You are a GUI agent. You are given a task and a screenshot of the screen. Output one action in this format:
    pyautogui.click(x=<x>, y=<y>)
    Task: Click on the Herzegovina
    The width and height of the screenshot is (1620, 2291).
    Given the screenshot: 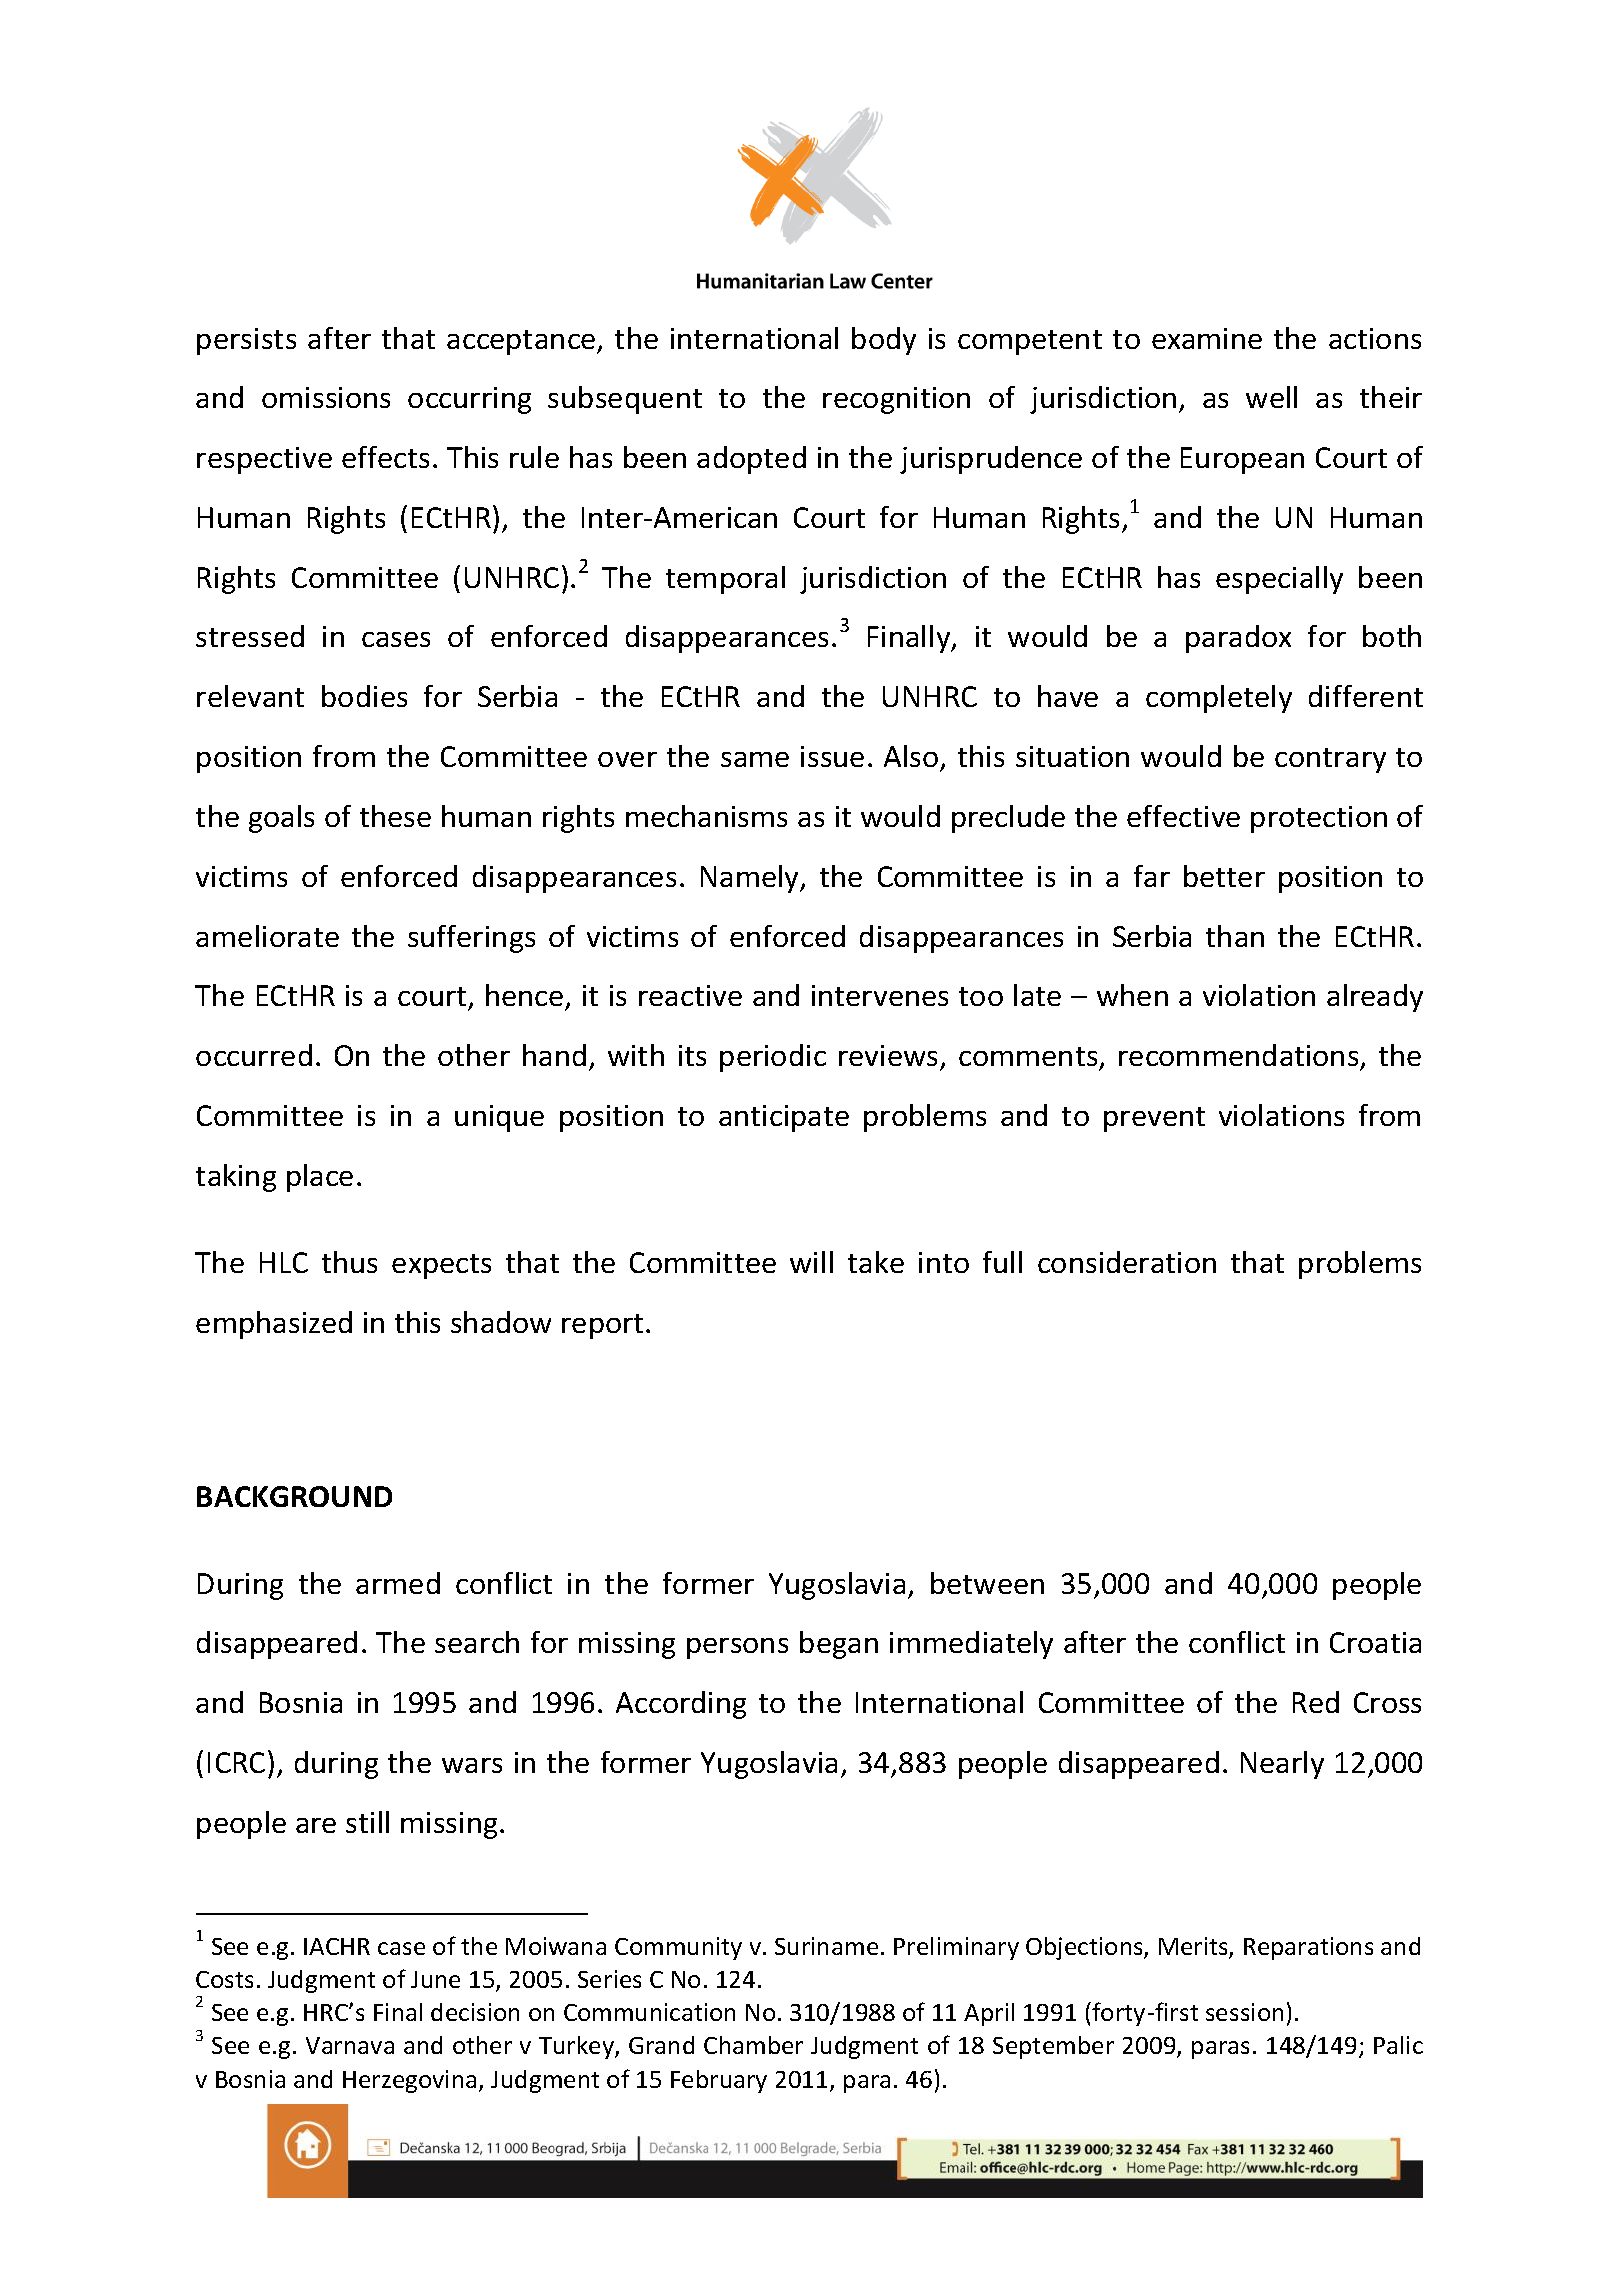 What is the action you would take?
    pyautogui.click(x=409, y=2081)
